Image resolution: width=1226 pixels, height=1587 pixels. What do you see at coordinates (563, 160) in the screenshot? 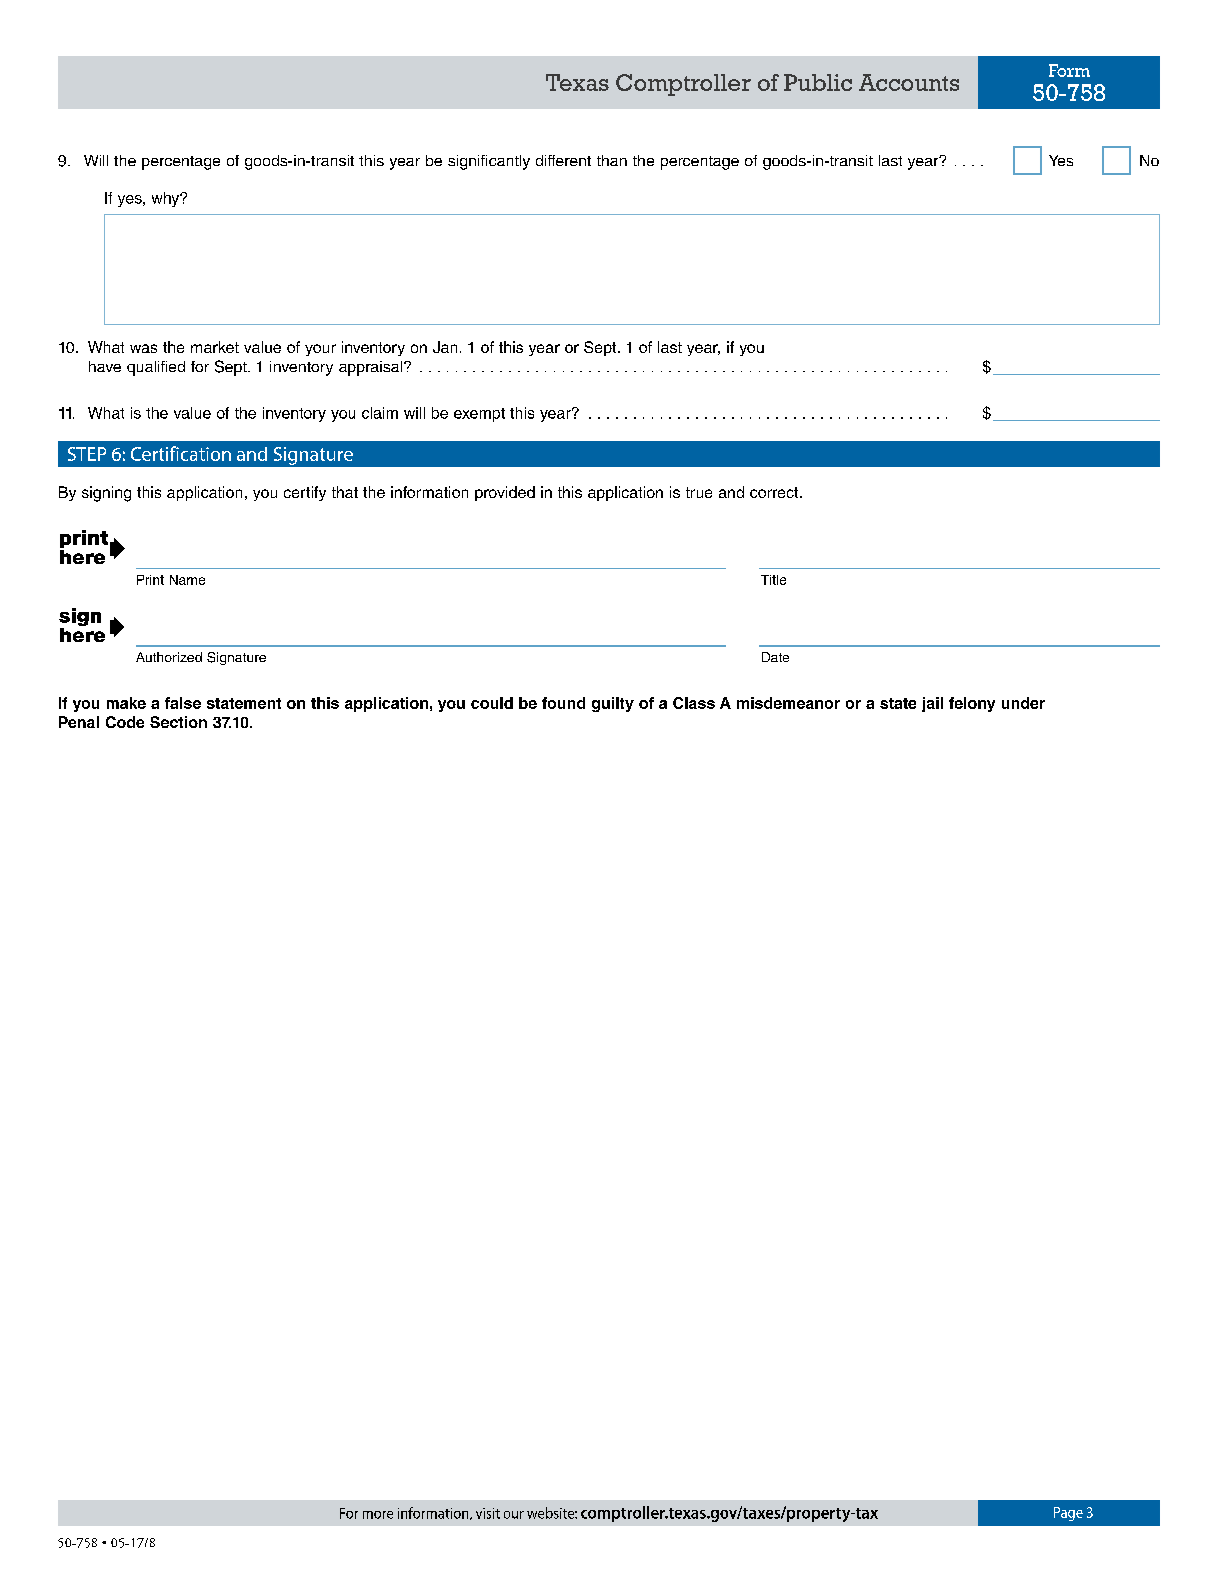
I see `different` at bounding box center [563, 160].
